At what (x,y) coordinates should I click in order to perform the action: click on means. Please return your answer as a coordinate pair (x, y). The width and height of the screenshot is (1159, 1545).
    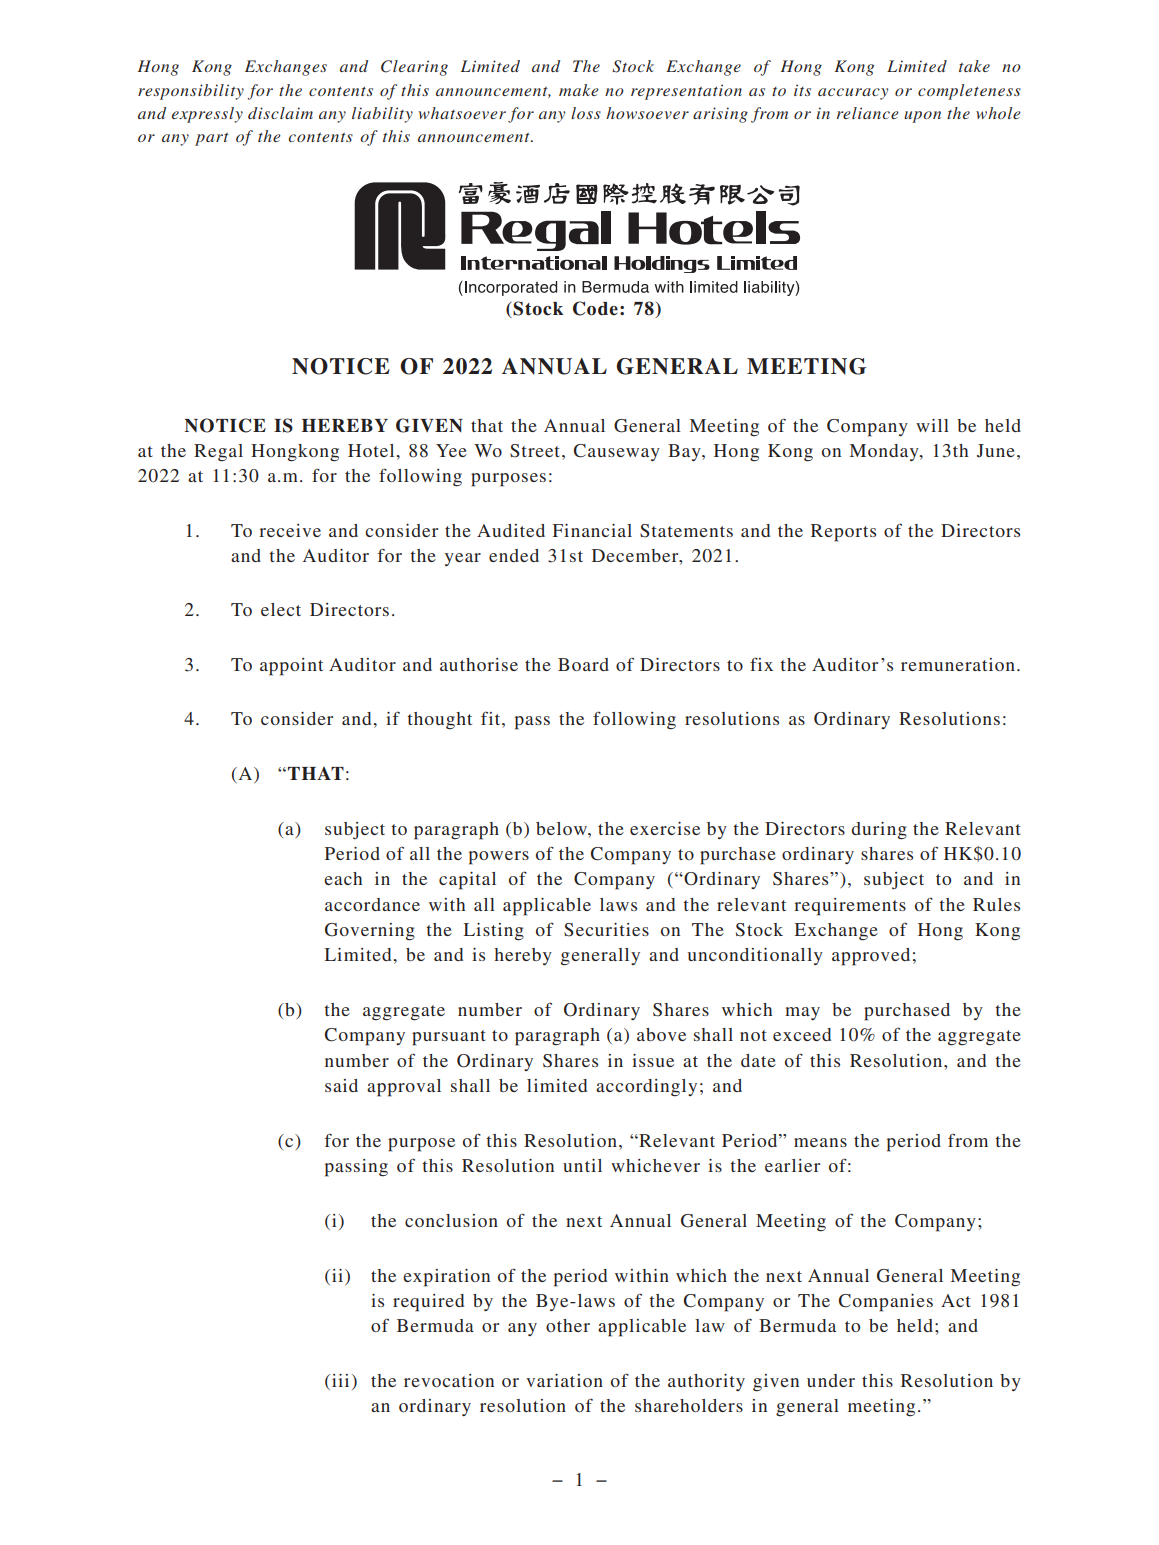
    Looking at the image, I should click on (820, 1142).
